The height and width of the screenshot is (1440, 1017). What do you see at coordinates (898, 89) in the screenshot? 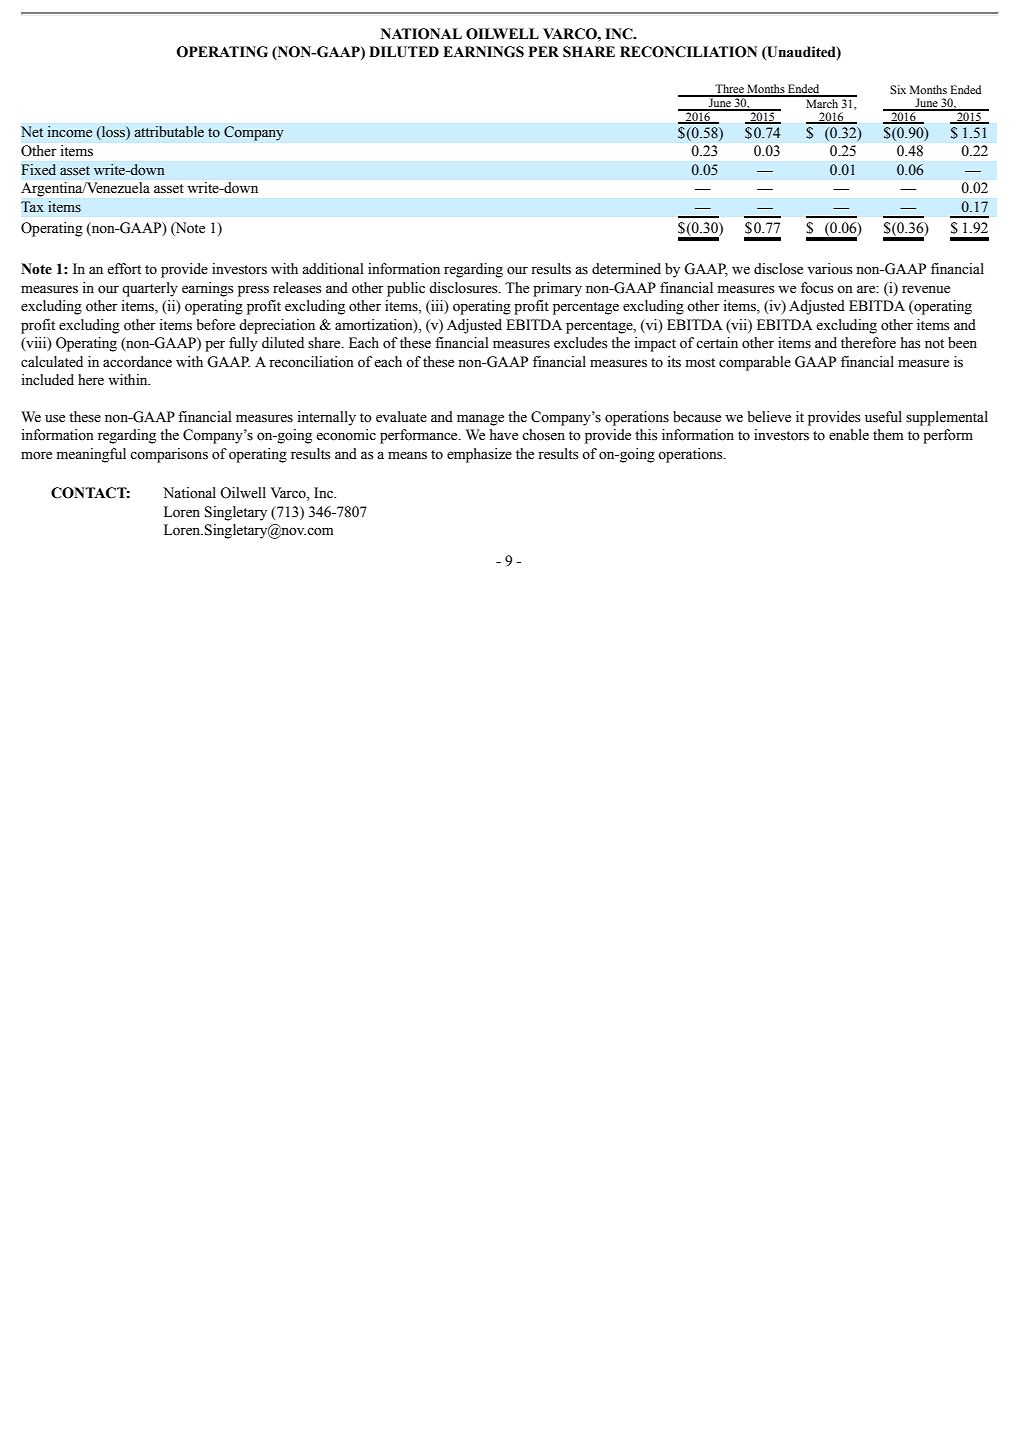
I see `Six` at bounding box center [898, 89].
